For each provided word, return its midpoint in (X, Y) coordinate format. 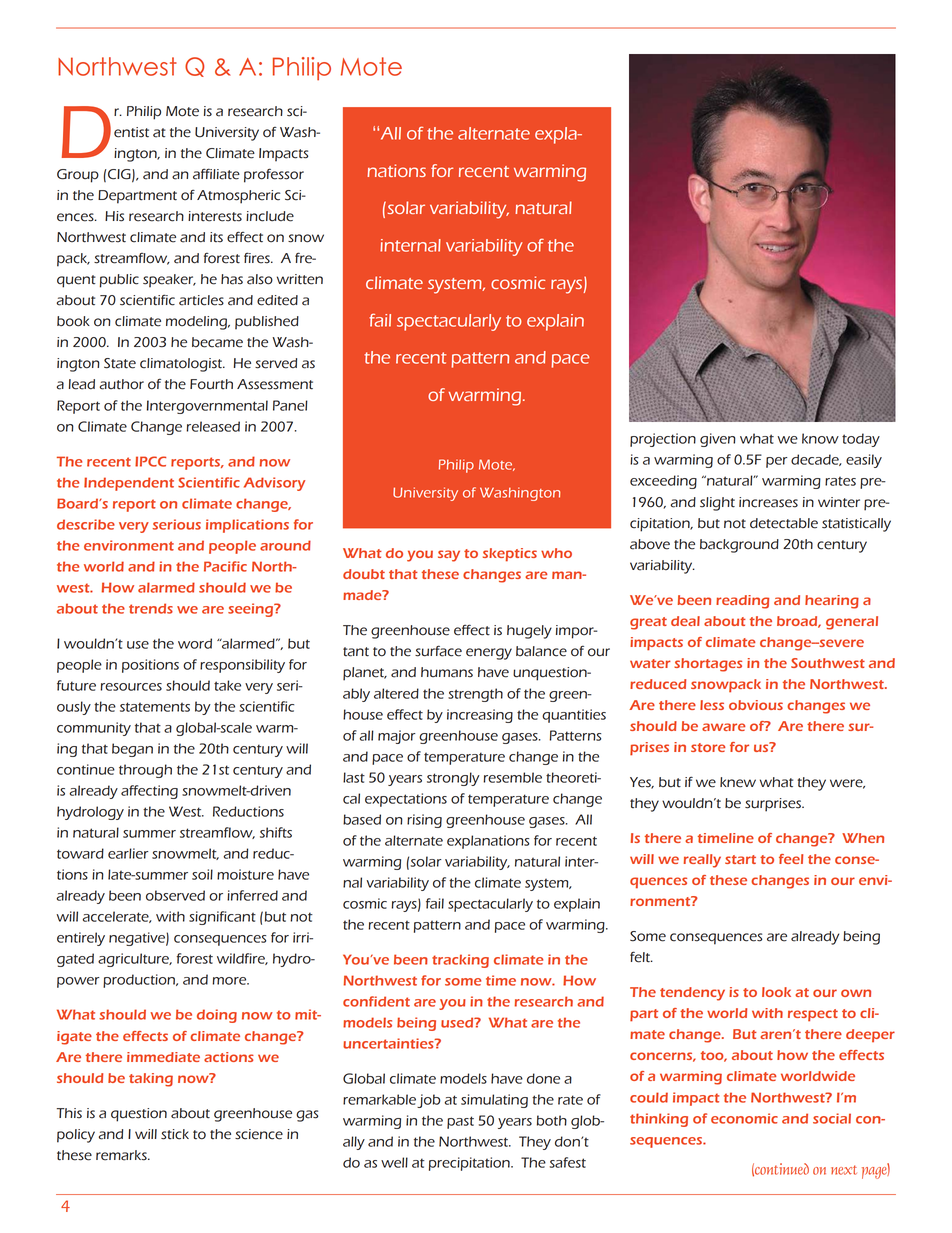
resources (131, 687)
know (820, 438)
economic (744, 1118)
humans (447, 672)
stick (175, 1134)
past (460, 1122)
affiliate (216, 174)
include (270, 216)
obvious (756, 705)
